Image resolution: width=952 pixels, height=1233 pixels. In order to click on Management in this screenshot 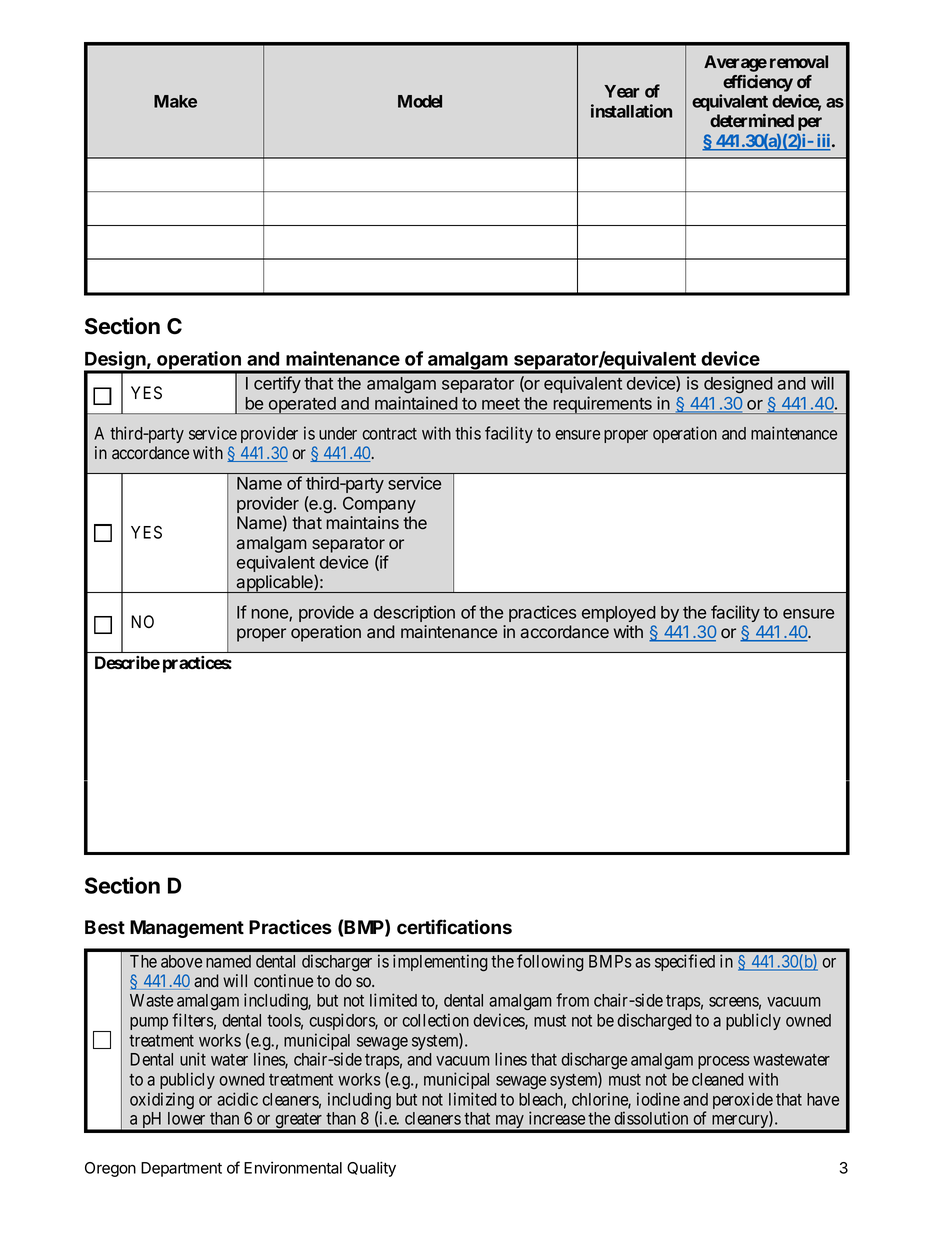, I will do `click(187, 929)`.
